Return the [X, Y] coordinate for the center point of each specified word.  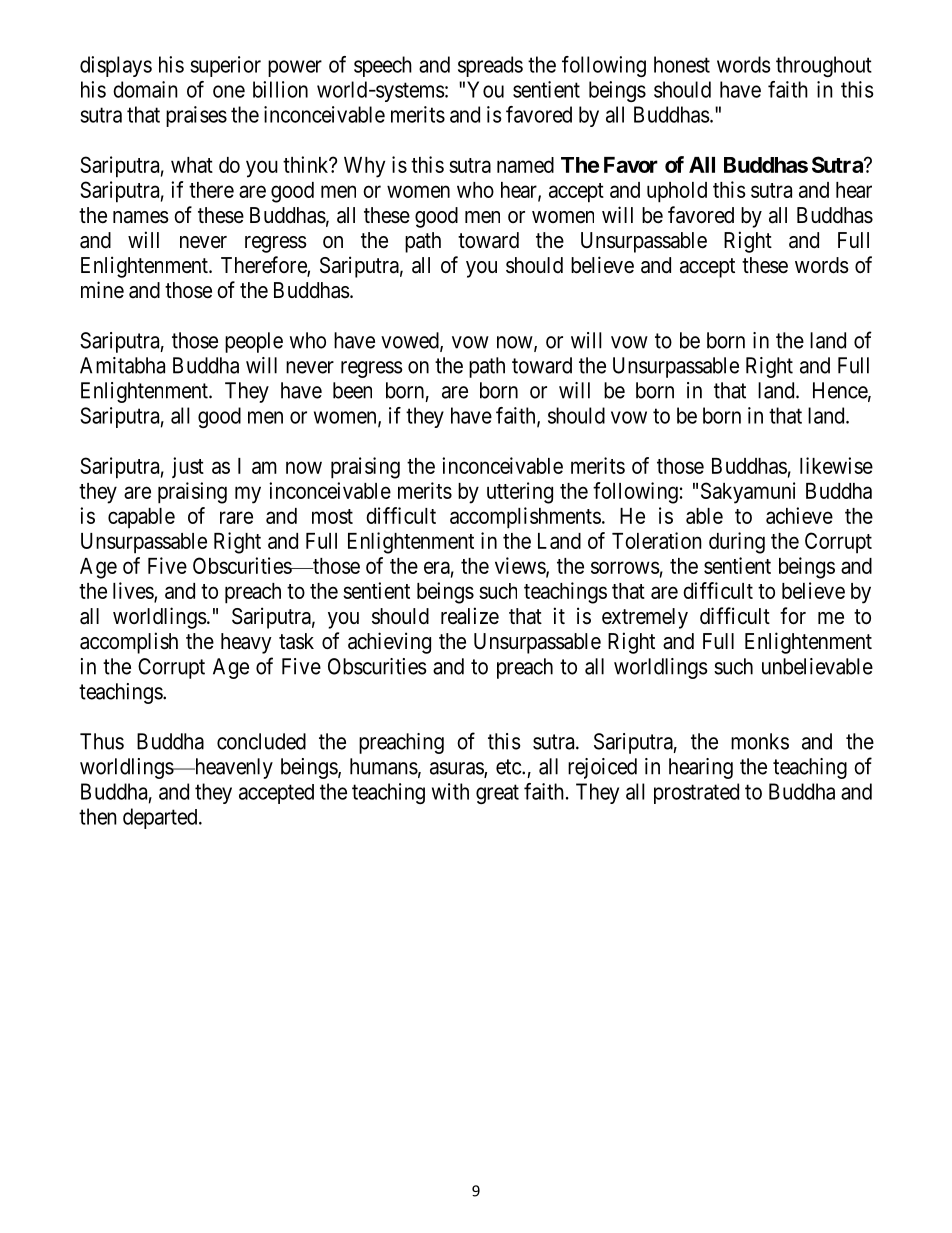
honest [682, 64]
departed [161, 818]
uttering [520, 493]
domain [145, 89]
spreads [490, 66]
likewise [836, 465]
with [450, 791]
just [188, 467]
